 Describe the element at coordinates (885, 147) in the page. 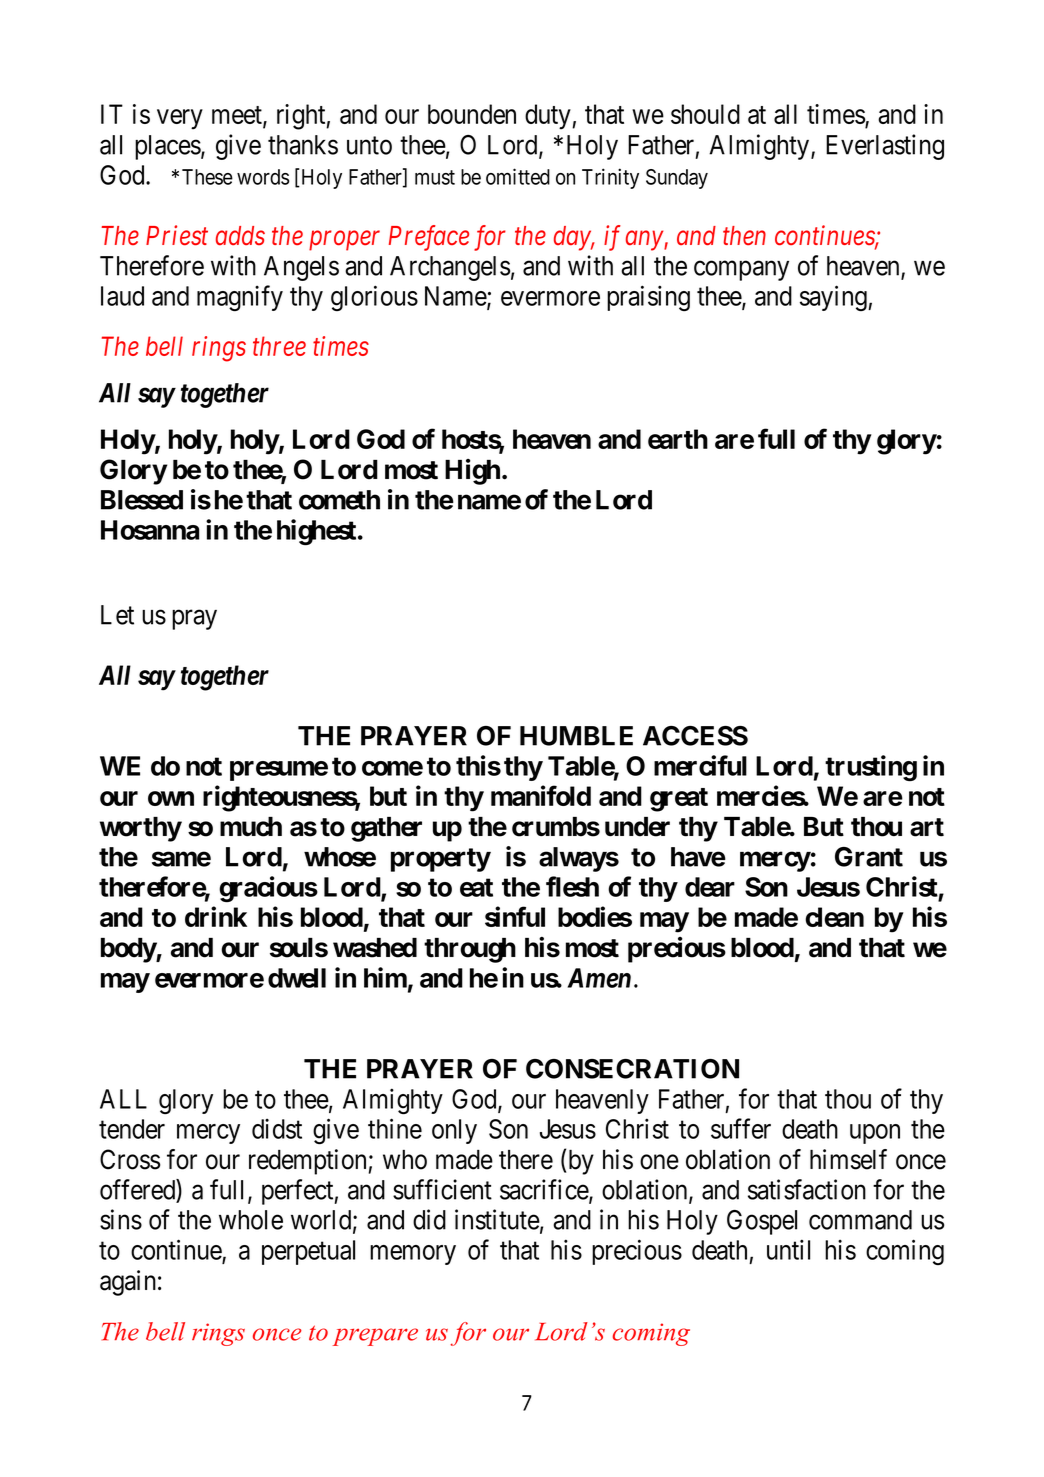

I see `Everlasting` at that location.
